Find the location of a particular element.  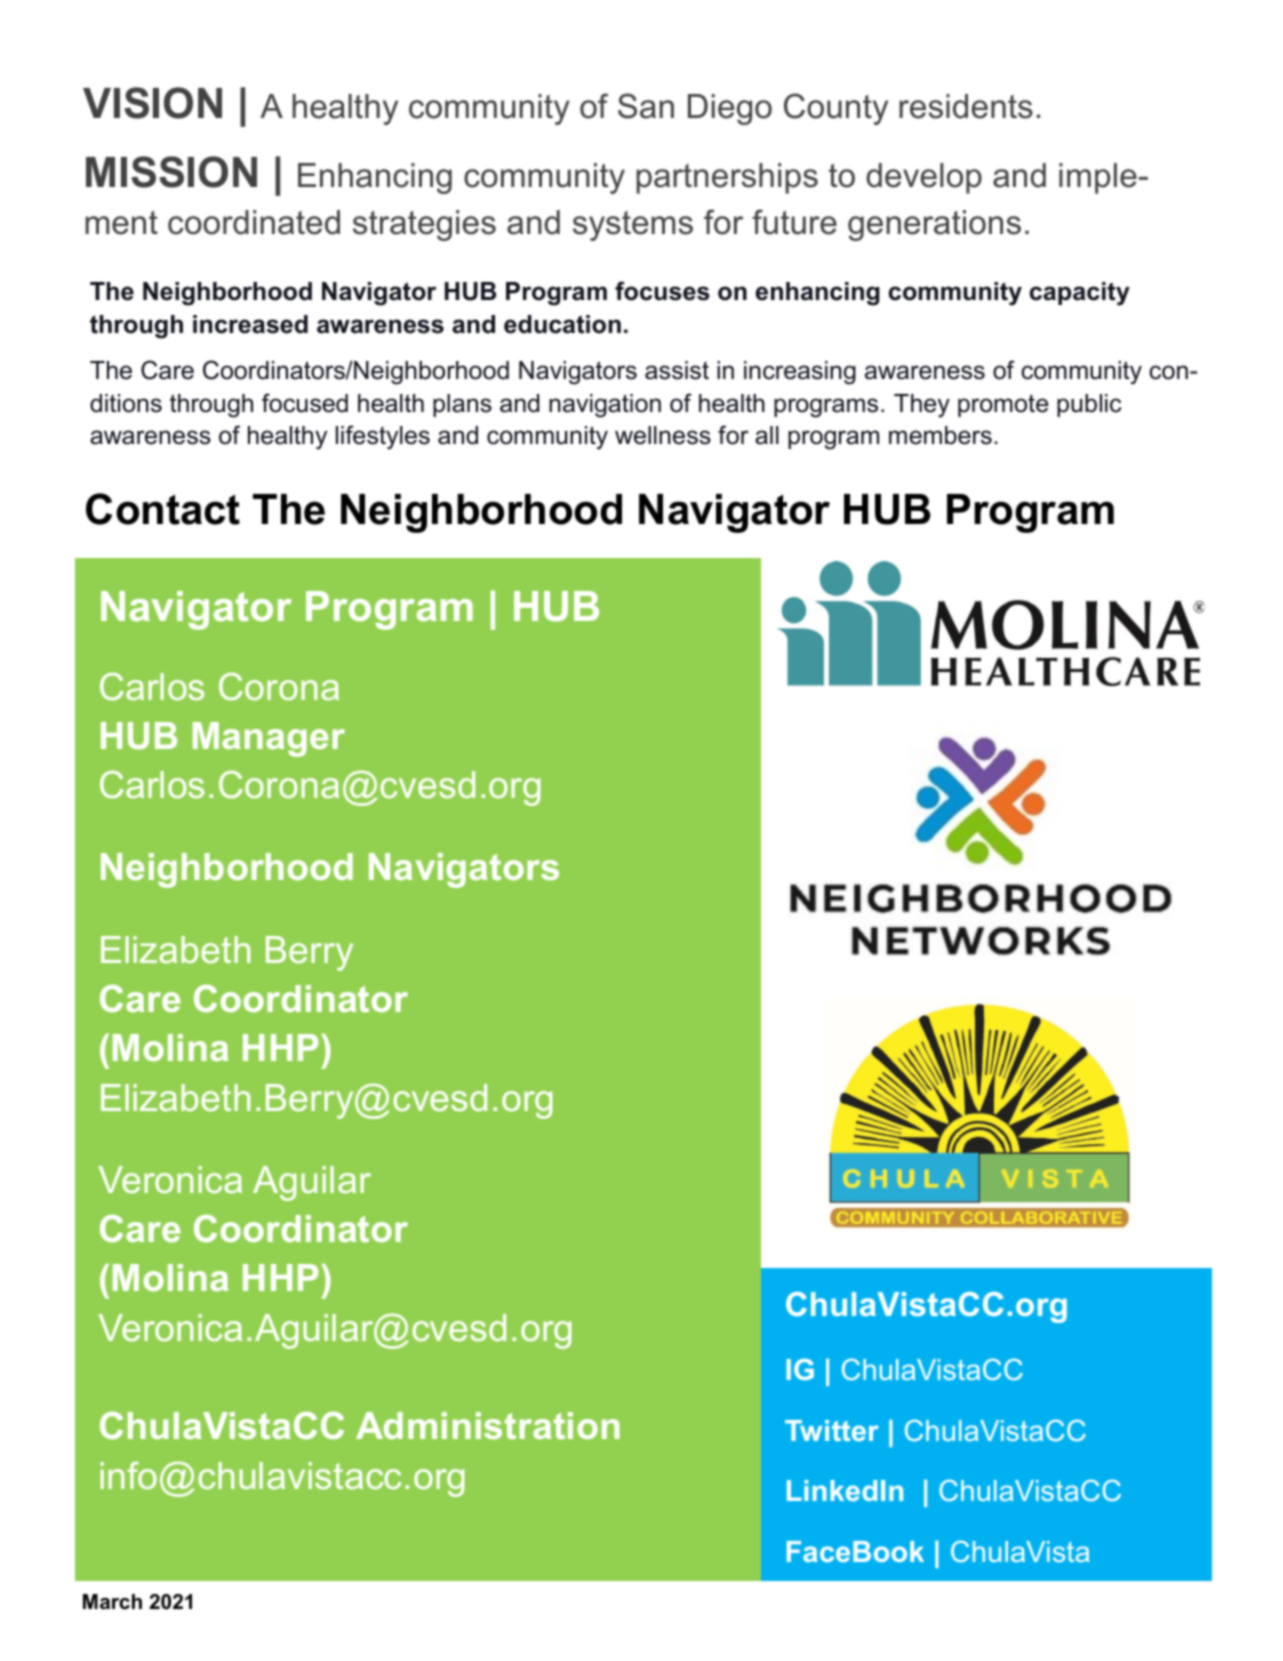

residents is located at coordinates (966, 106).
